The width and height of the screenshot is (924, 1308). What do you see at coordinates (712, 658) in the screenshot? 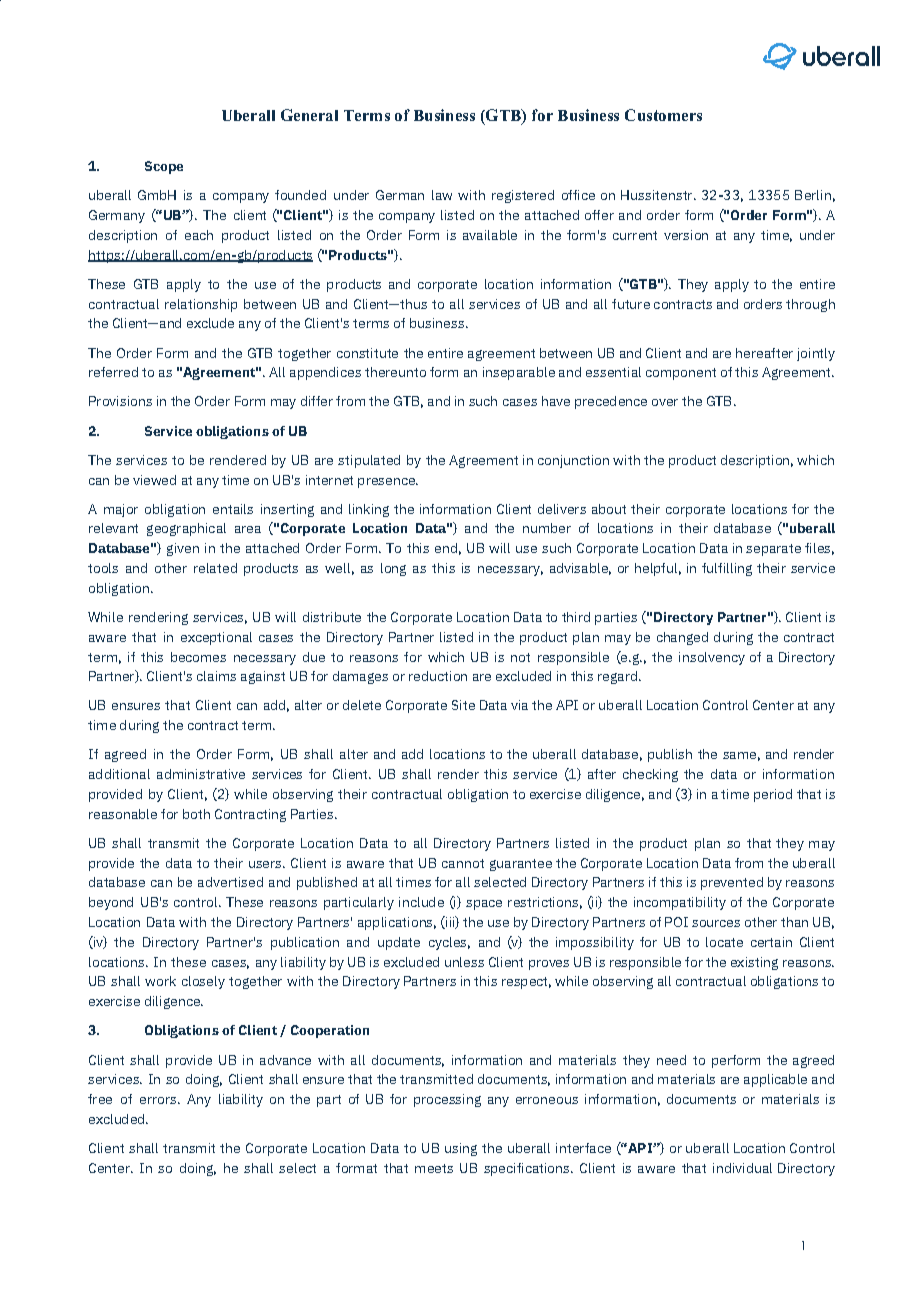
I see `insolvency` at bounding box center [712, 658].
